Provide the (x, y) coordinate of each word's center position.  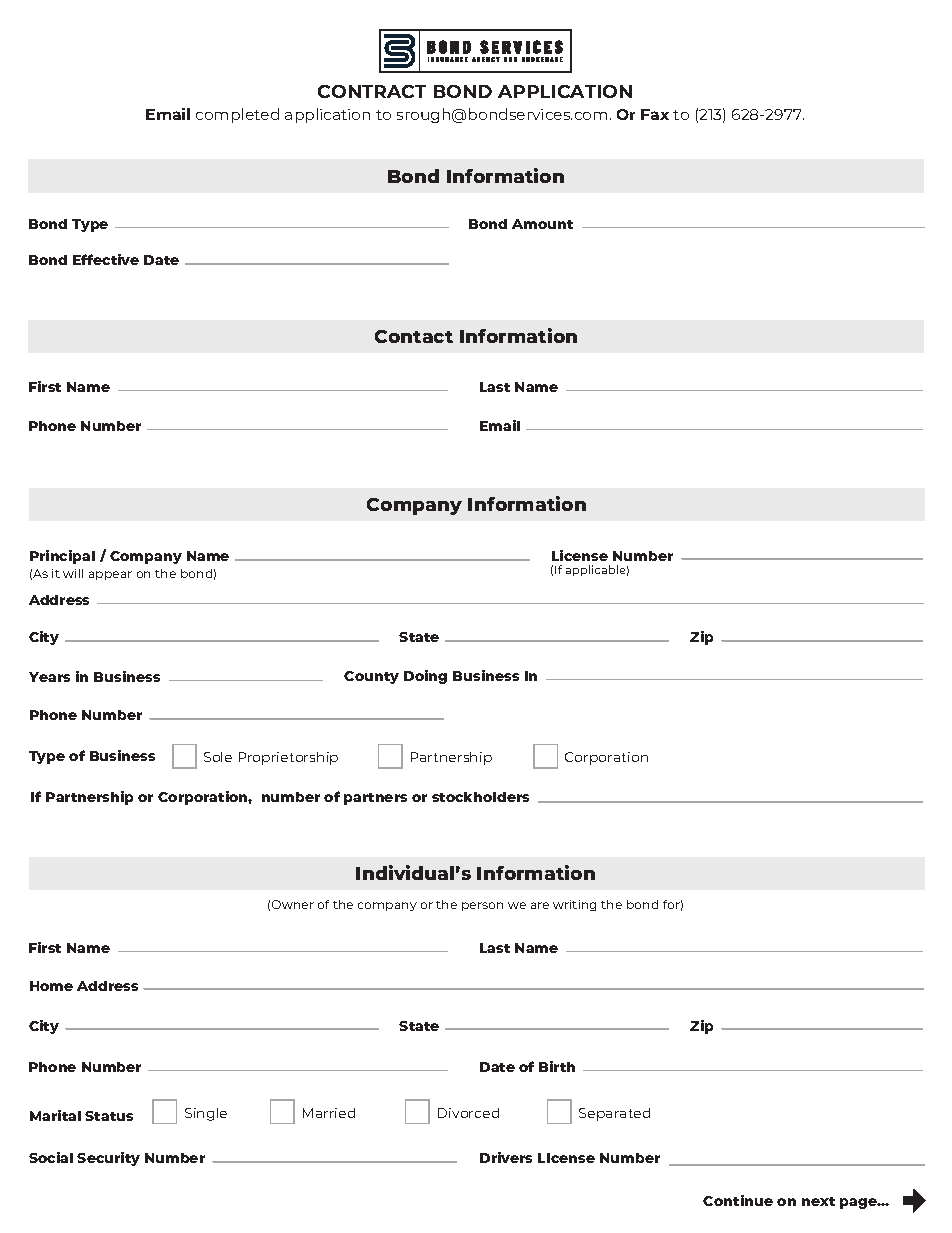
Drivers (506, 1157)
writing (574, 905)
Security (108, 1159)
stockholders (480, 797)
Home (51, 986)
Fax (655, 114)
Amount (542, 224)
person (482, 906)
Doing (425, 677)
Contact (414, 336)
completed (237, 115)
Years (49, 677)
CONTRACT (372, 91)
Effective (106, 259)
